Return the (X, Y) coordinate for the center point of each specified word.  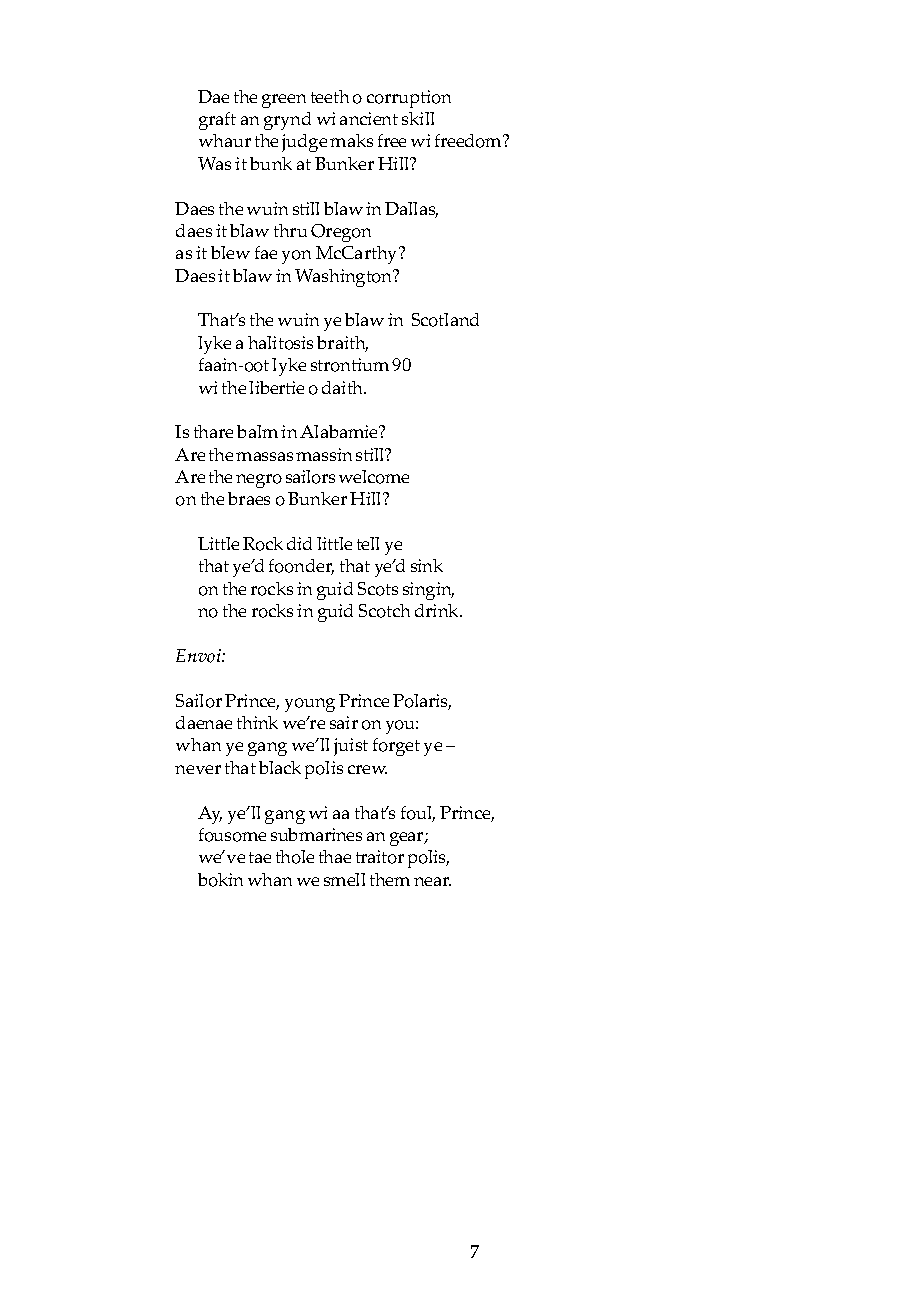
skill (418, 118)
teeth (330, 96)
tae (260, 857)
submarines (316, 834)
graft (217, 121)
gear (408, 839)
